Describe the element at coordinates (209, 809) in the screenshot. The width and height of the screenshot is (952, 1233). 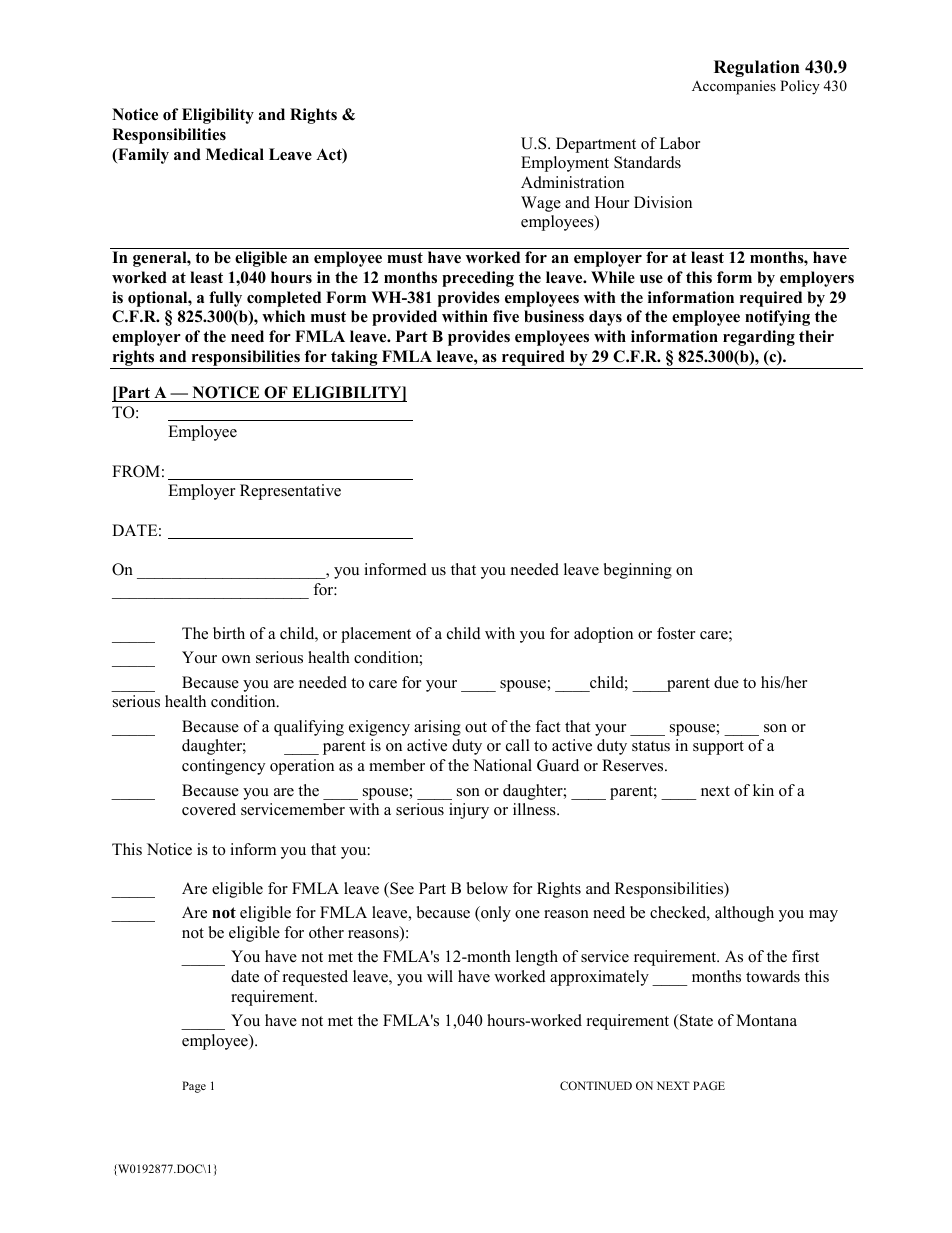
I see `covered` at that location.
